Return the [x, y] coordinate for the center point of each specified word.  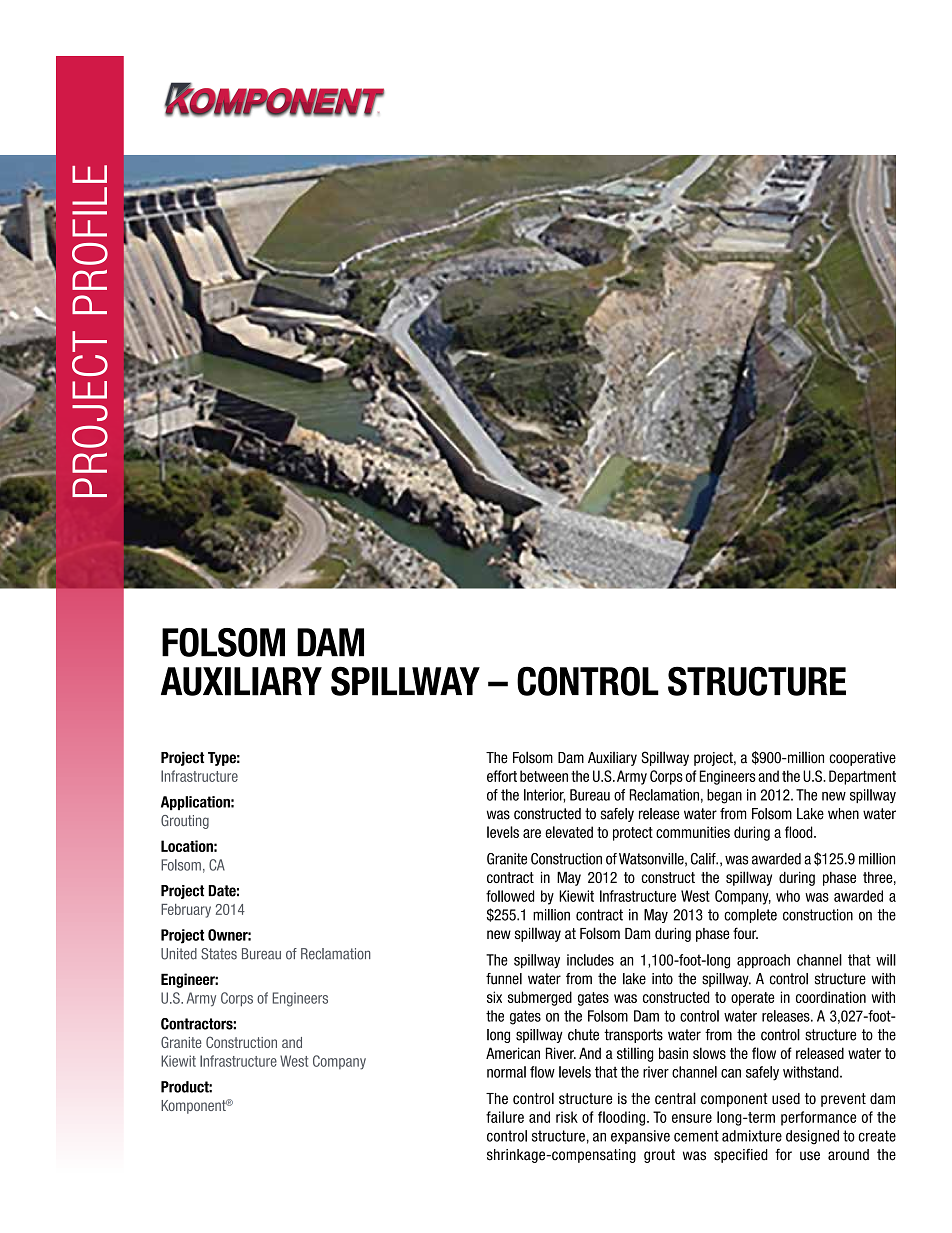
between [544, 776]
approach [763, 961]
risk [567, 1117]
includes [590, 960]
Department [862, 777]
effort [502, 776]
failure [505, 1117]
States [219, 954]
